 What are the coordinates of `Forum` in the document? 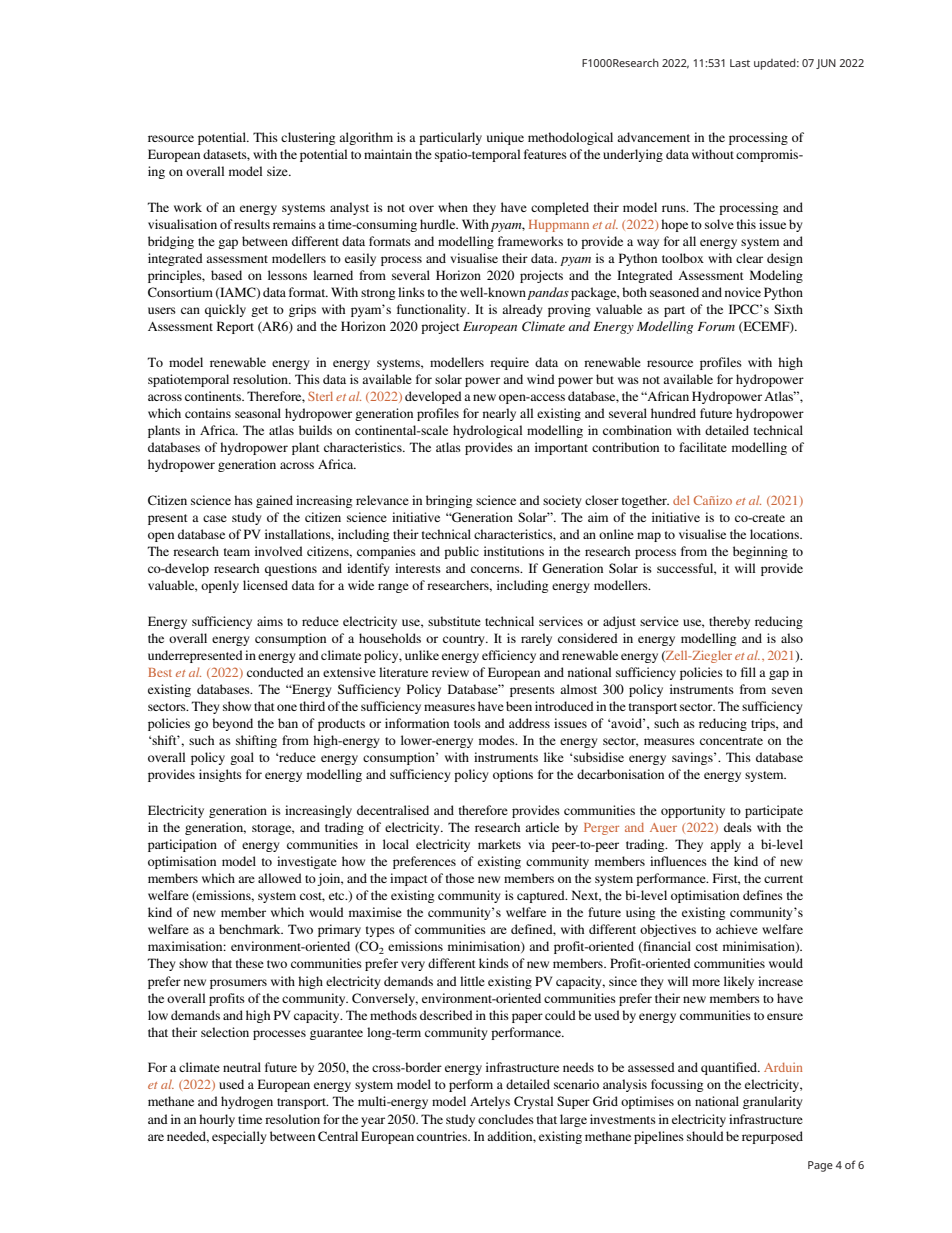 It's located at (716, 326).
